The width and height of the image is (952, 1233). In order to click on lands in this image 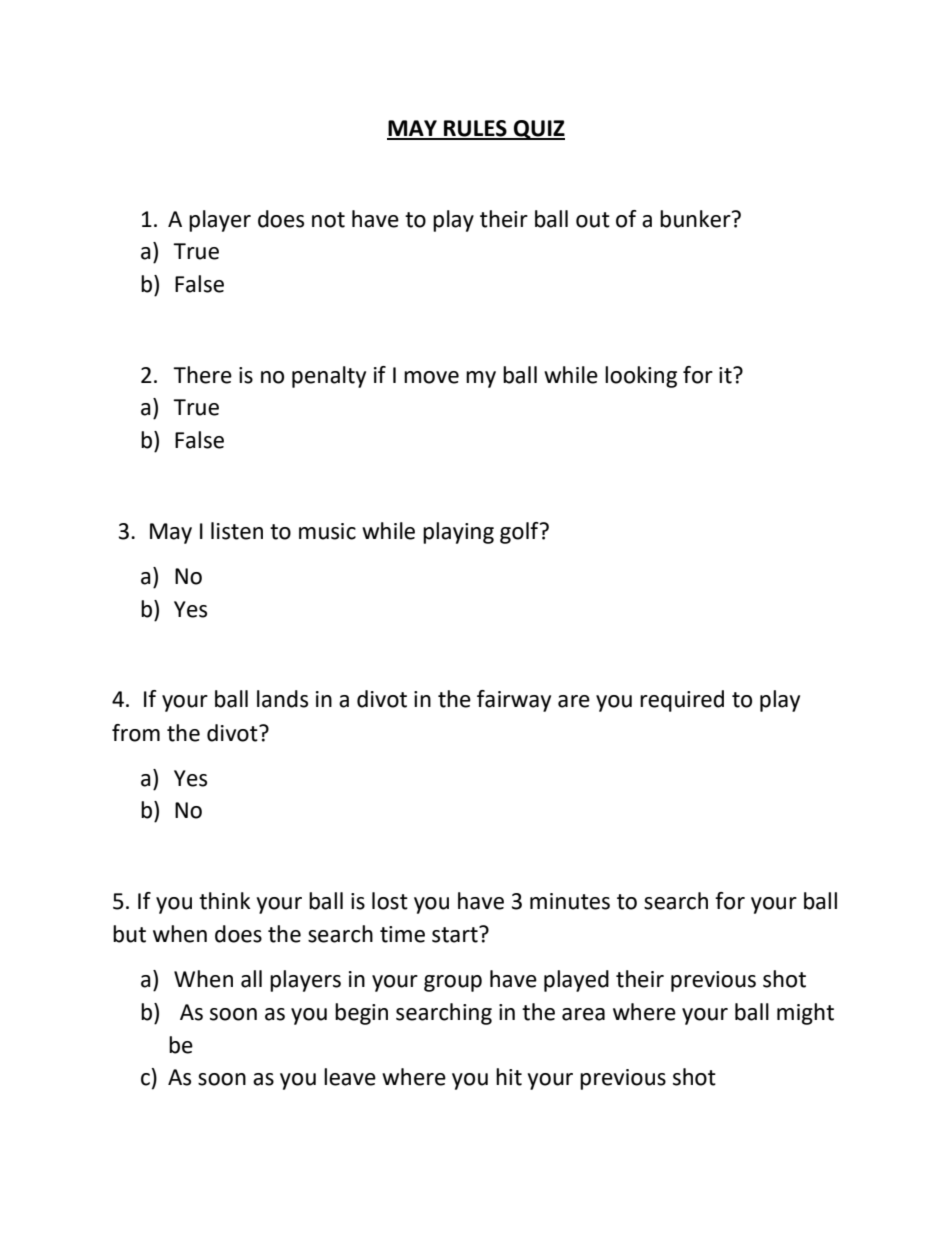, I will do `click(282, 699)`.
